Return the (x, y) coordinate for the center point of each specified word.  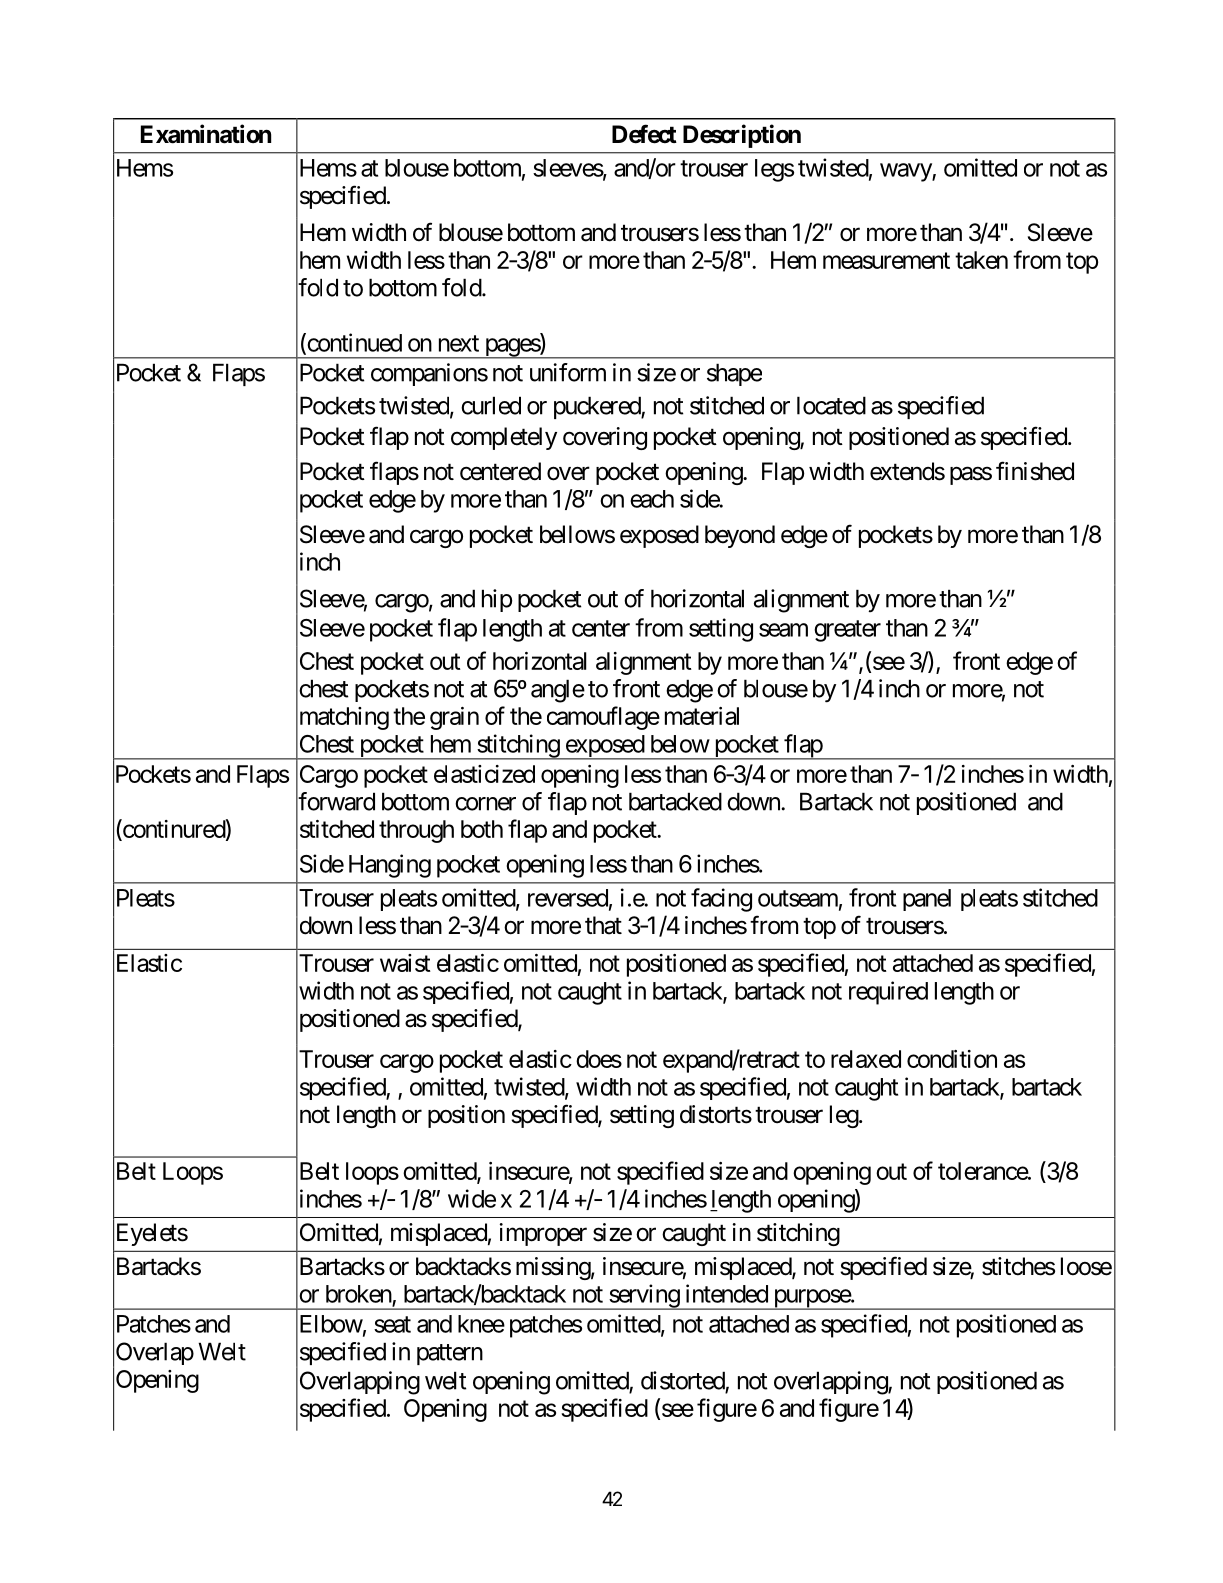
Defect (644, 134)
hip (497, 600)
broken (359, 1294)
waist (405, 963)
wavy (906, 172)
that (603, 925)
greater (847, 631)
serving (644, 1297)
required (888, 993)
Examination (206, 134)
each (652, 499)
